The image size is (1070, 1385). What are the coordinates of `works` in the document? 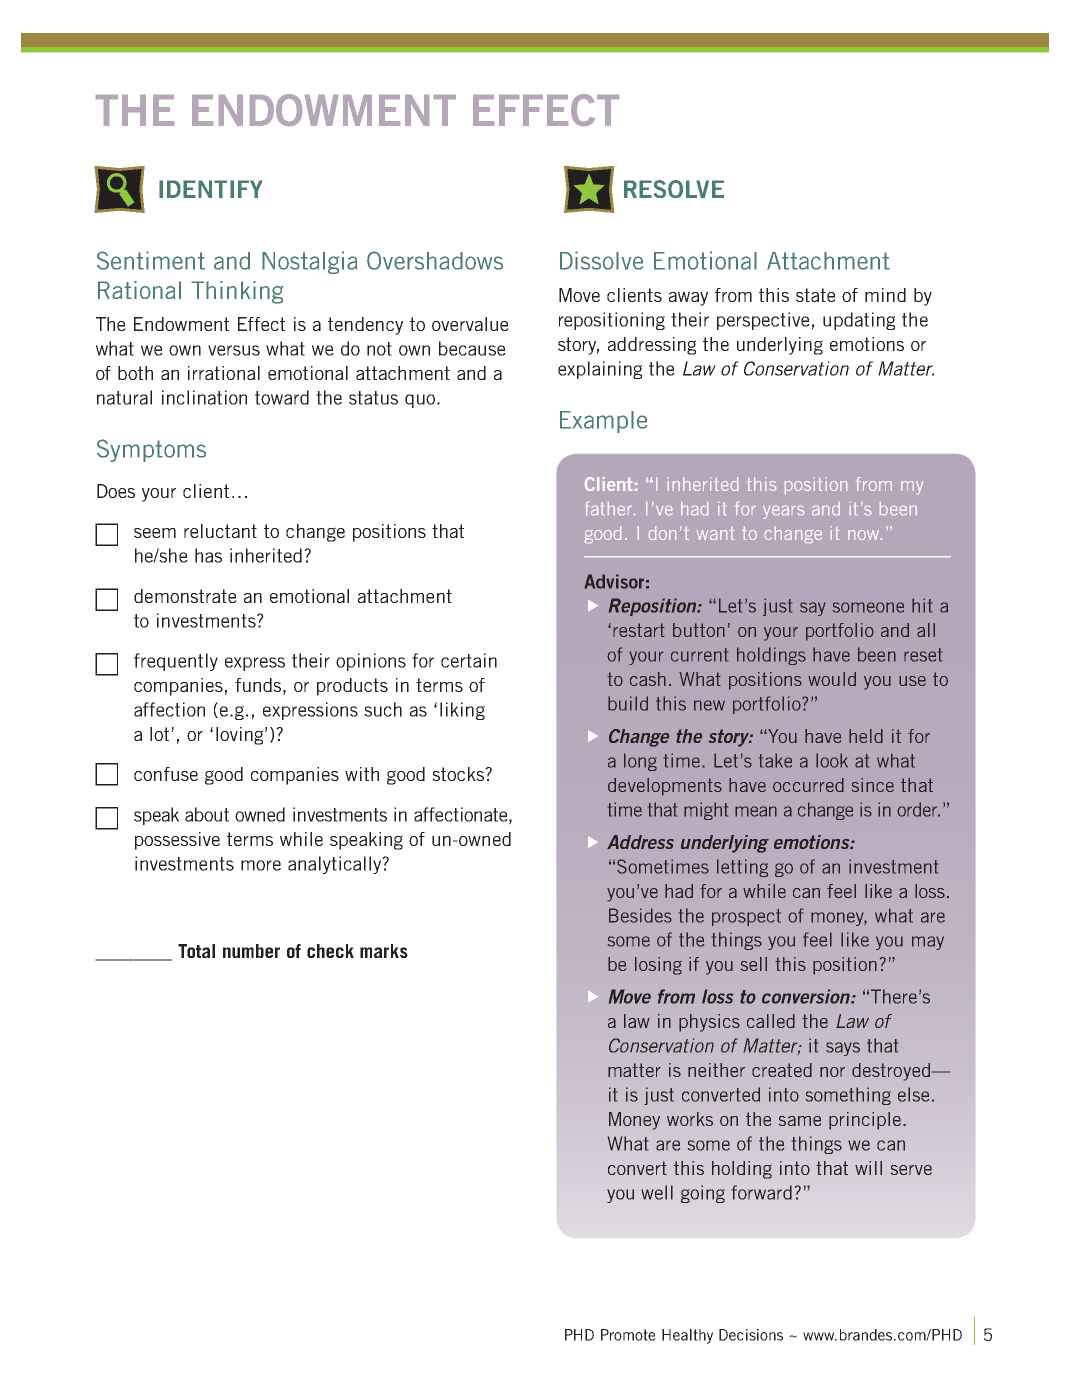 It's located at (690, 1119).
